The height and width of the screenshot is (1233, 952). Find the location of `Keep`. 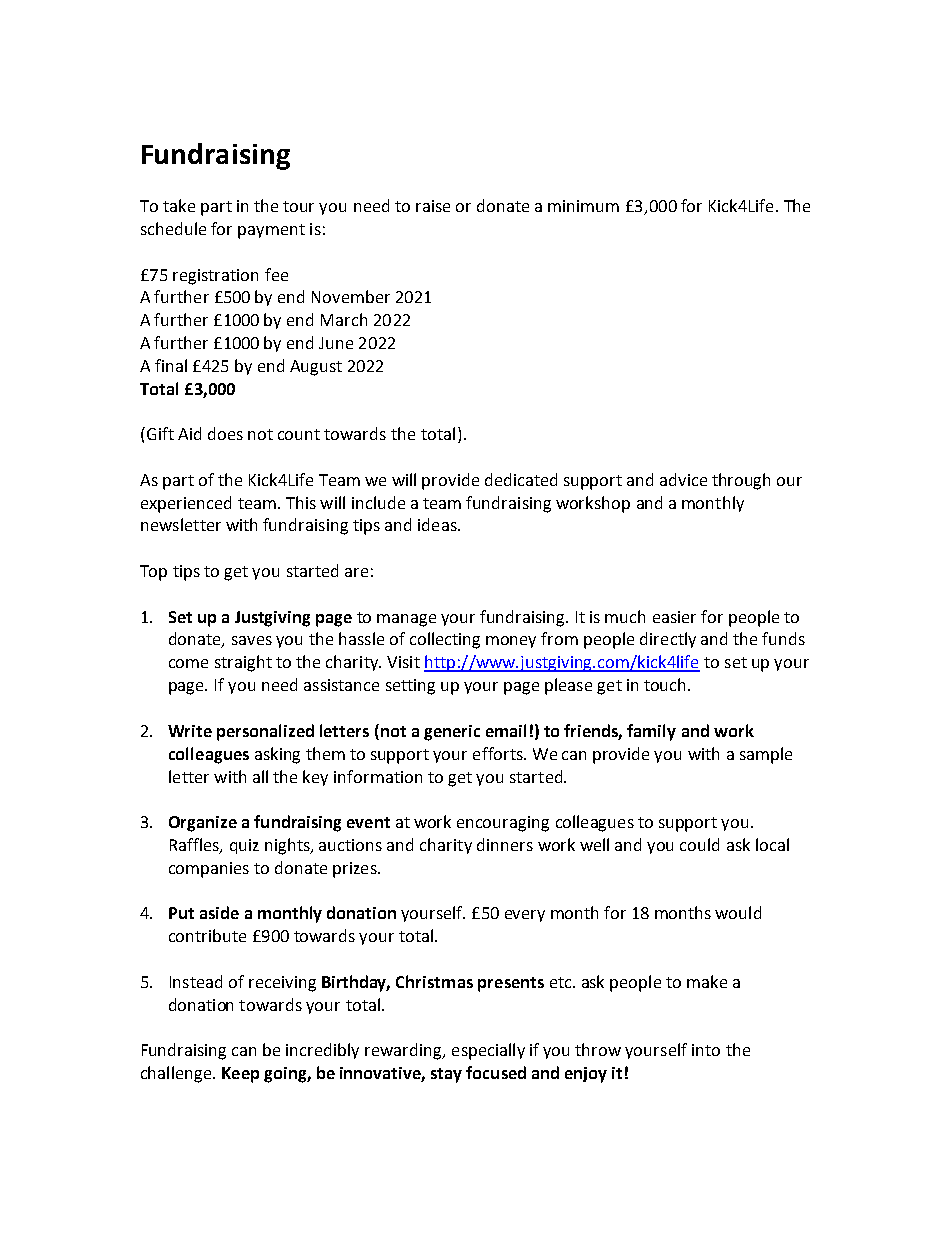

Keep is located at coordinates (240, 1075).
